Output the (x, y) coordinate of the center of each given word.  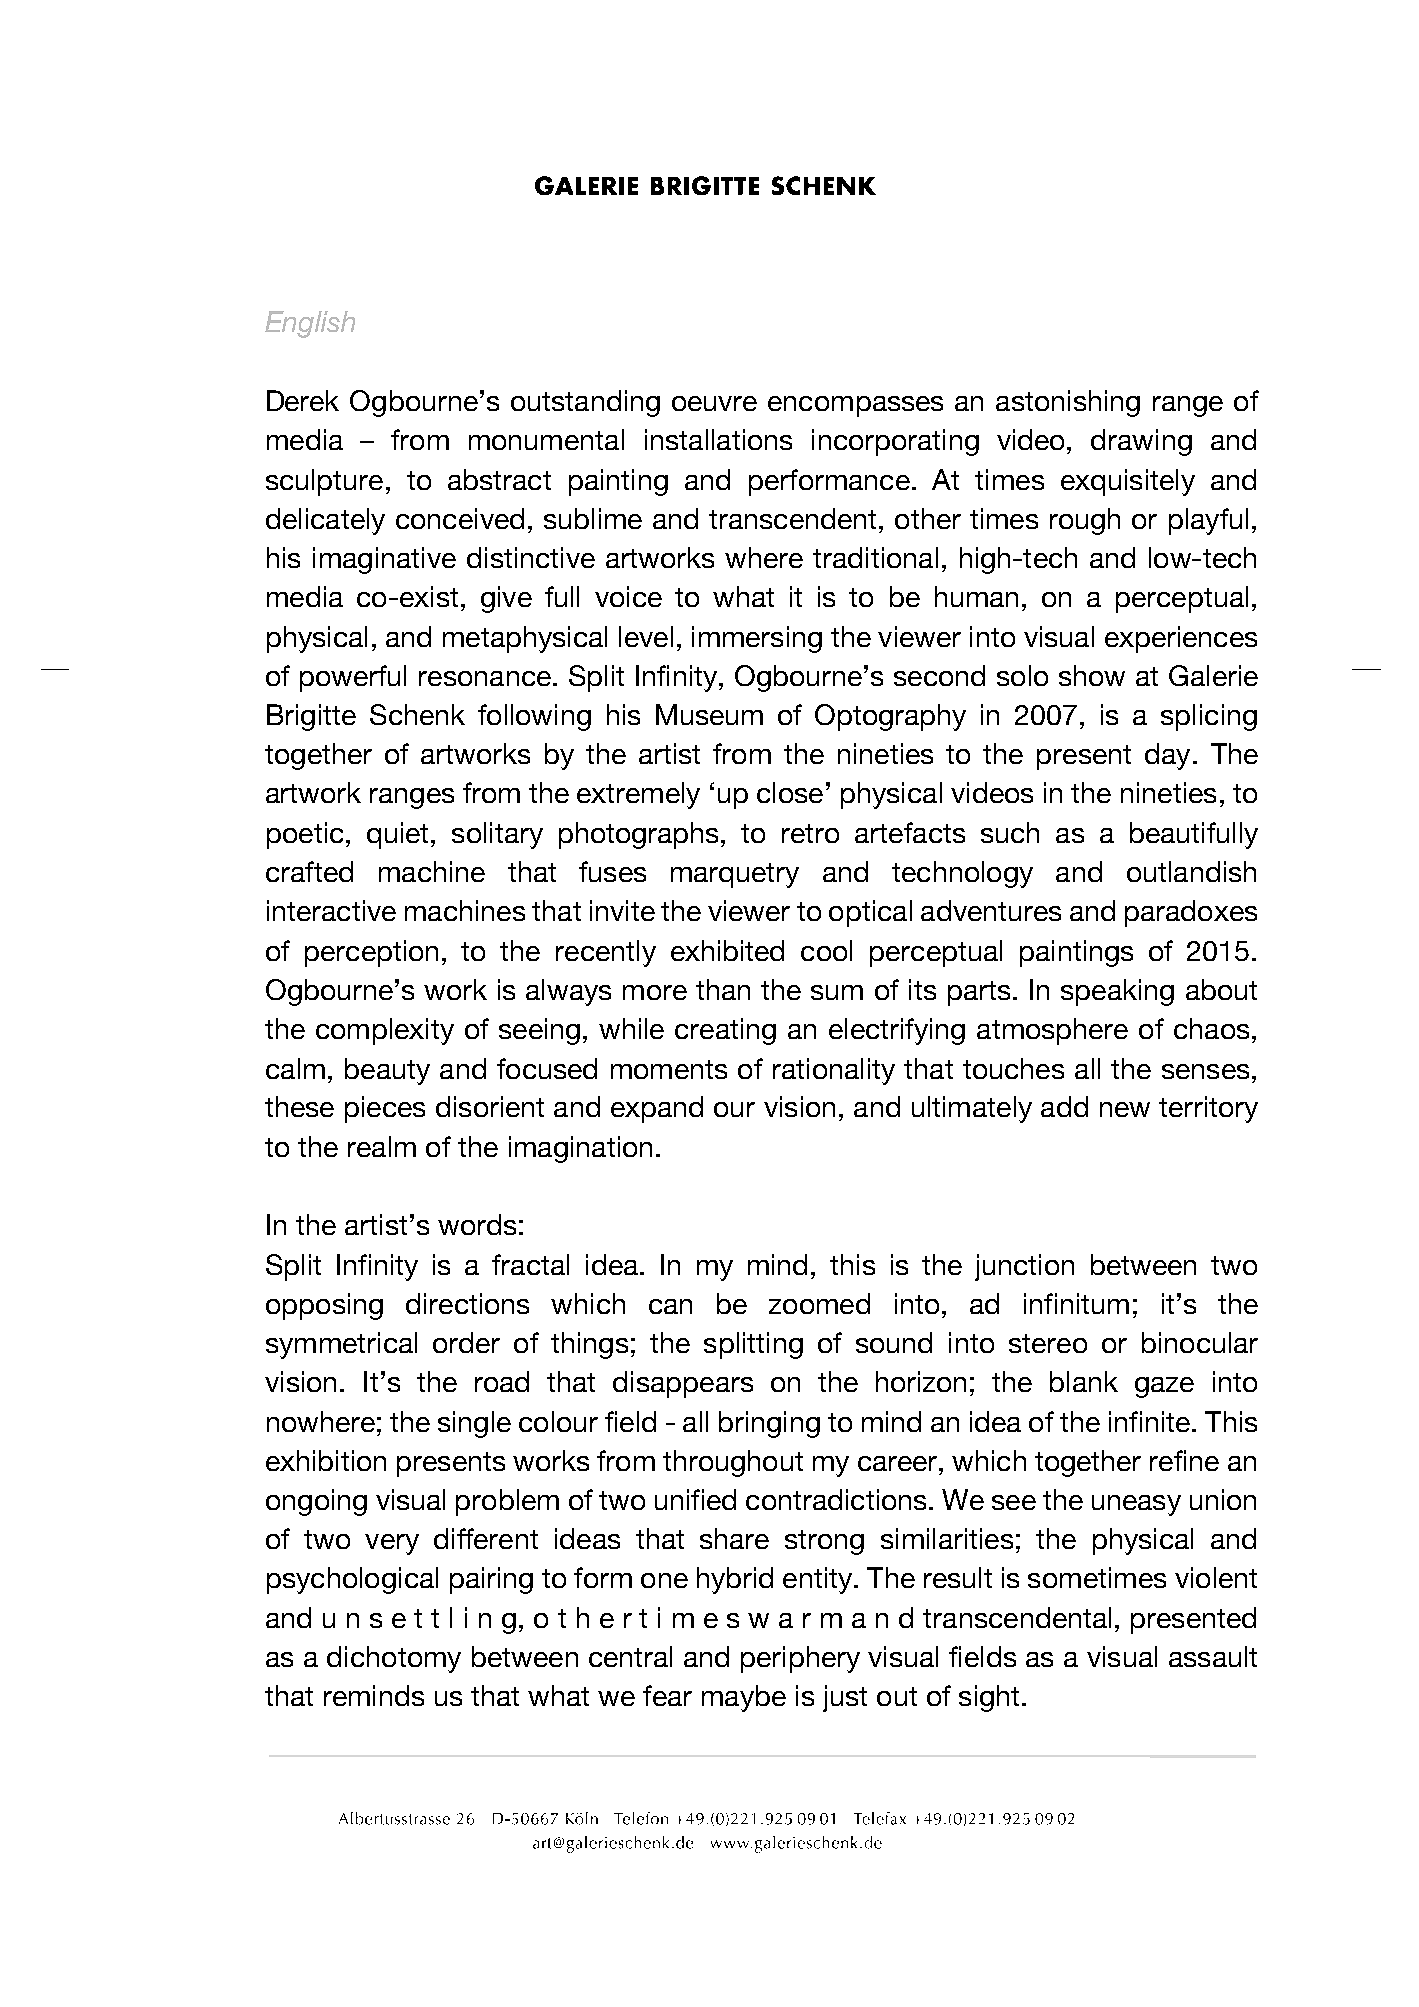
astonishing (1068, 403)
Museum (709, 714)
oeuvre (714, 403)
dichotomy (394, 1659)
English (310, 324)
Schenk (417, 714)
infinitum (1076, 1303)
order (466, 1342)
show (1092, 675)
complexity (385, 1031)
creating (725, 1031)
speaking (1117, 992)
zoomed (819, 1303)
